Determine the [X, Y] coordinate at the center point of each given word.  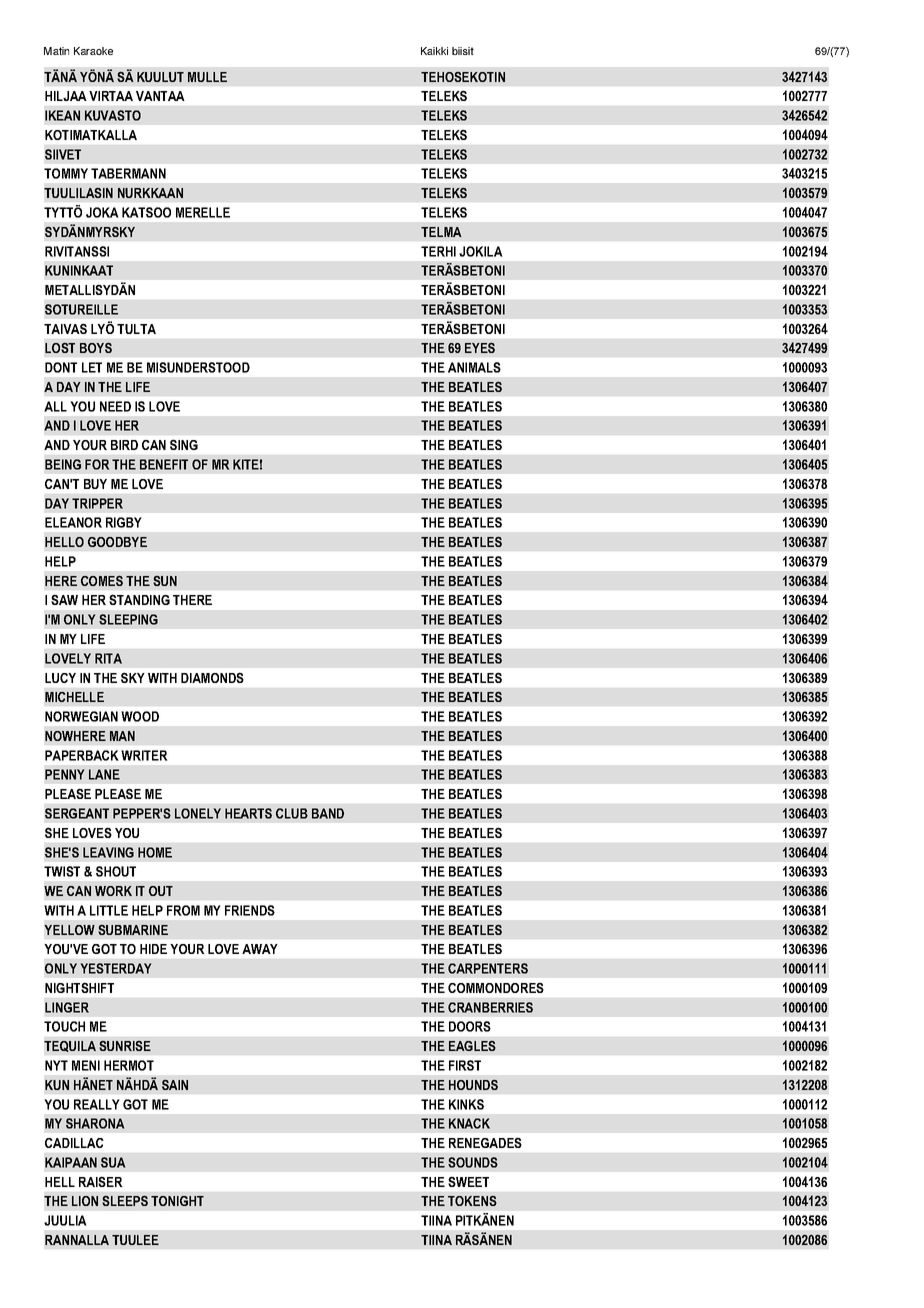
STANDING [139, 599]
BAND [328, 813]
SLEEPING [128, 619]
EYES [480, 348]
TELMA [441, 232]
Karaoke [93, 51]
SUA [113, 1162]
